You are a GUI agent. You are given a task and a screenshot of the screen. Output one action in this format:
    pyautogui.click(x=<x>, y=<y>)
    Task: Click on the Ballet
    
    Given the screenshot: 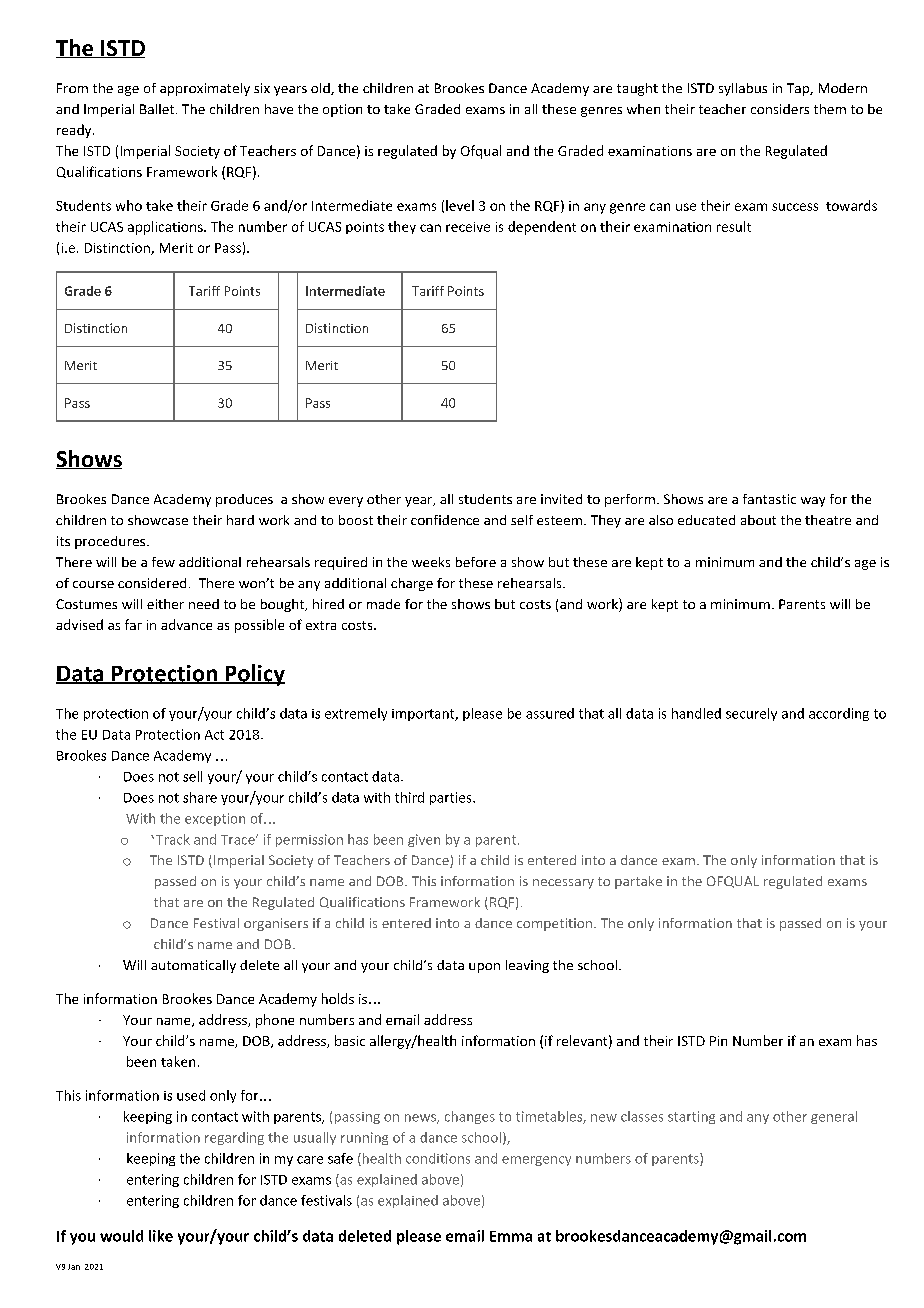 What is the action you would take?
    pyautogui.click(x=158, y=109)
